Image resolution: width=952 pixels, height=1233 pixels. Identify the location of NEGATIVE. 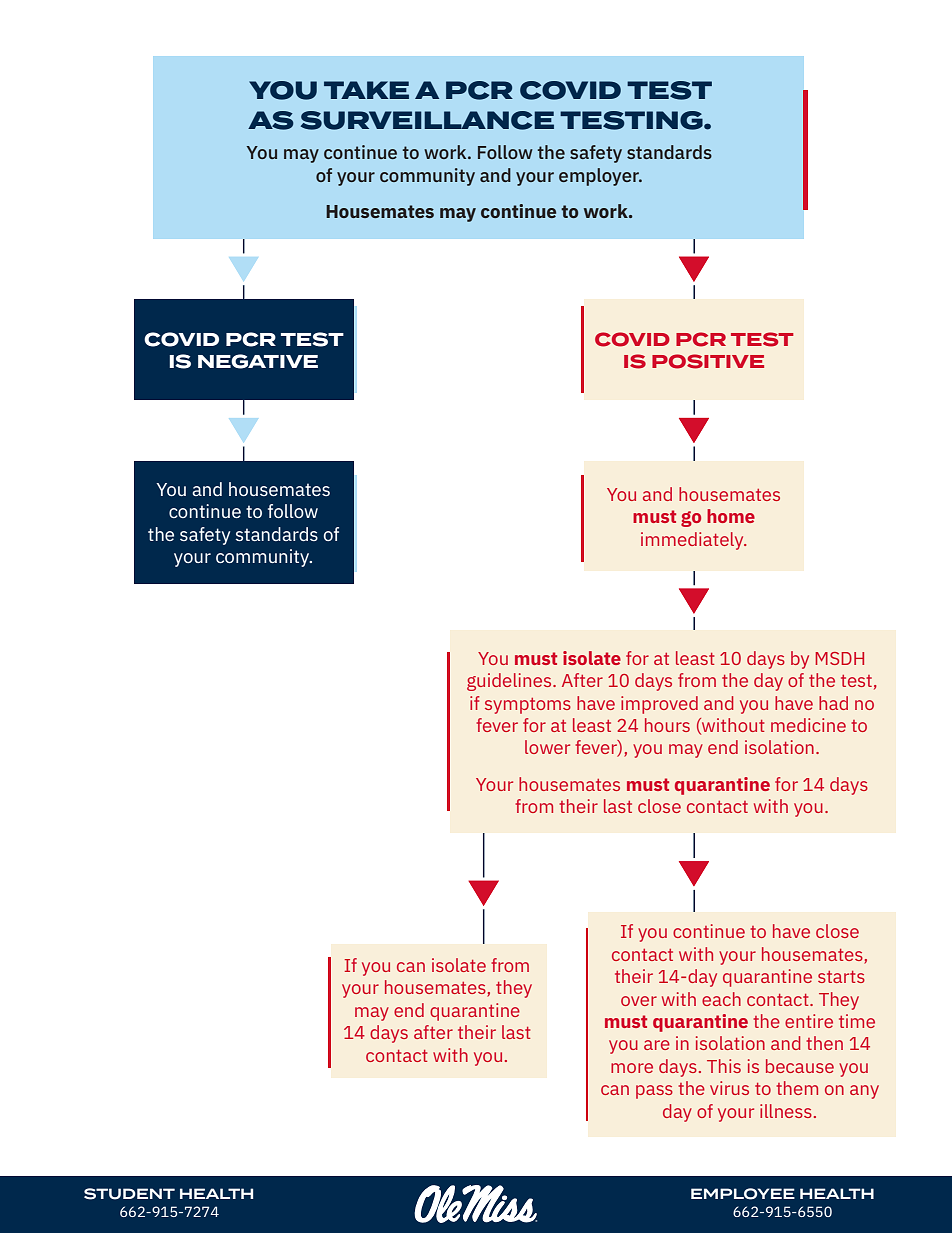
(258, 361).
